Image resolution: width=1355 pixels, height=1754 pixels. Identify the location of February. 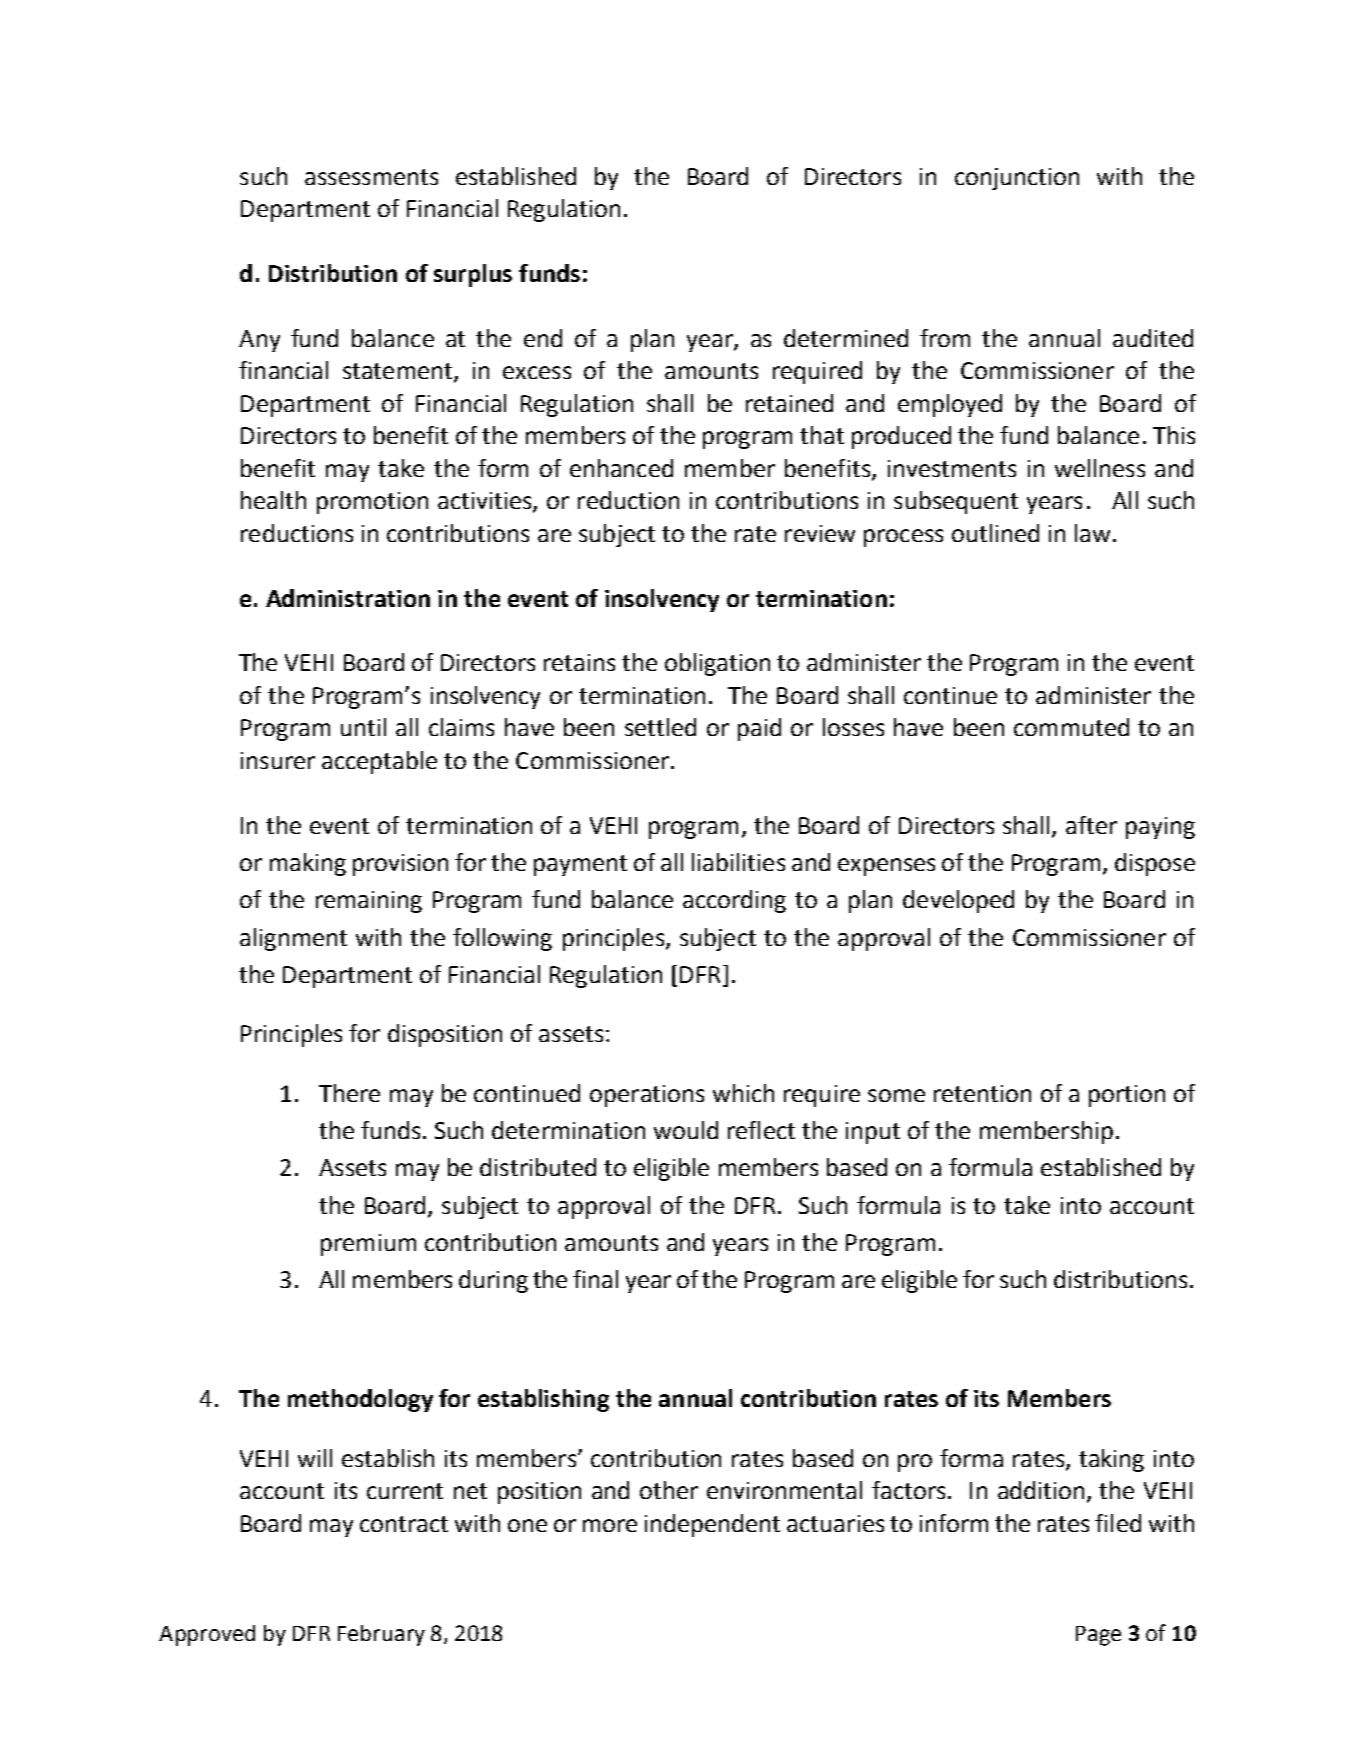
(381, 1635).
